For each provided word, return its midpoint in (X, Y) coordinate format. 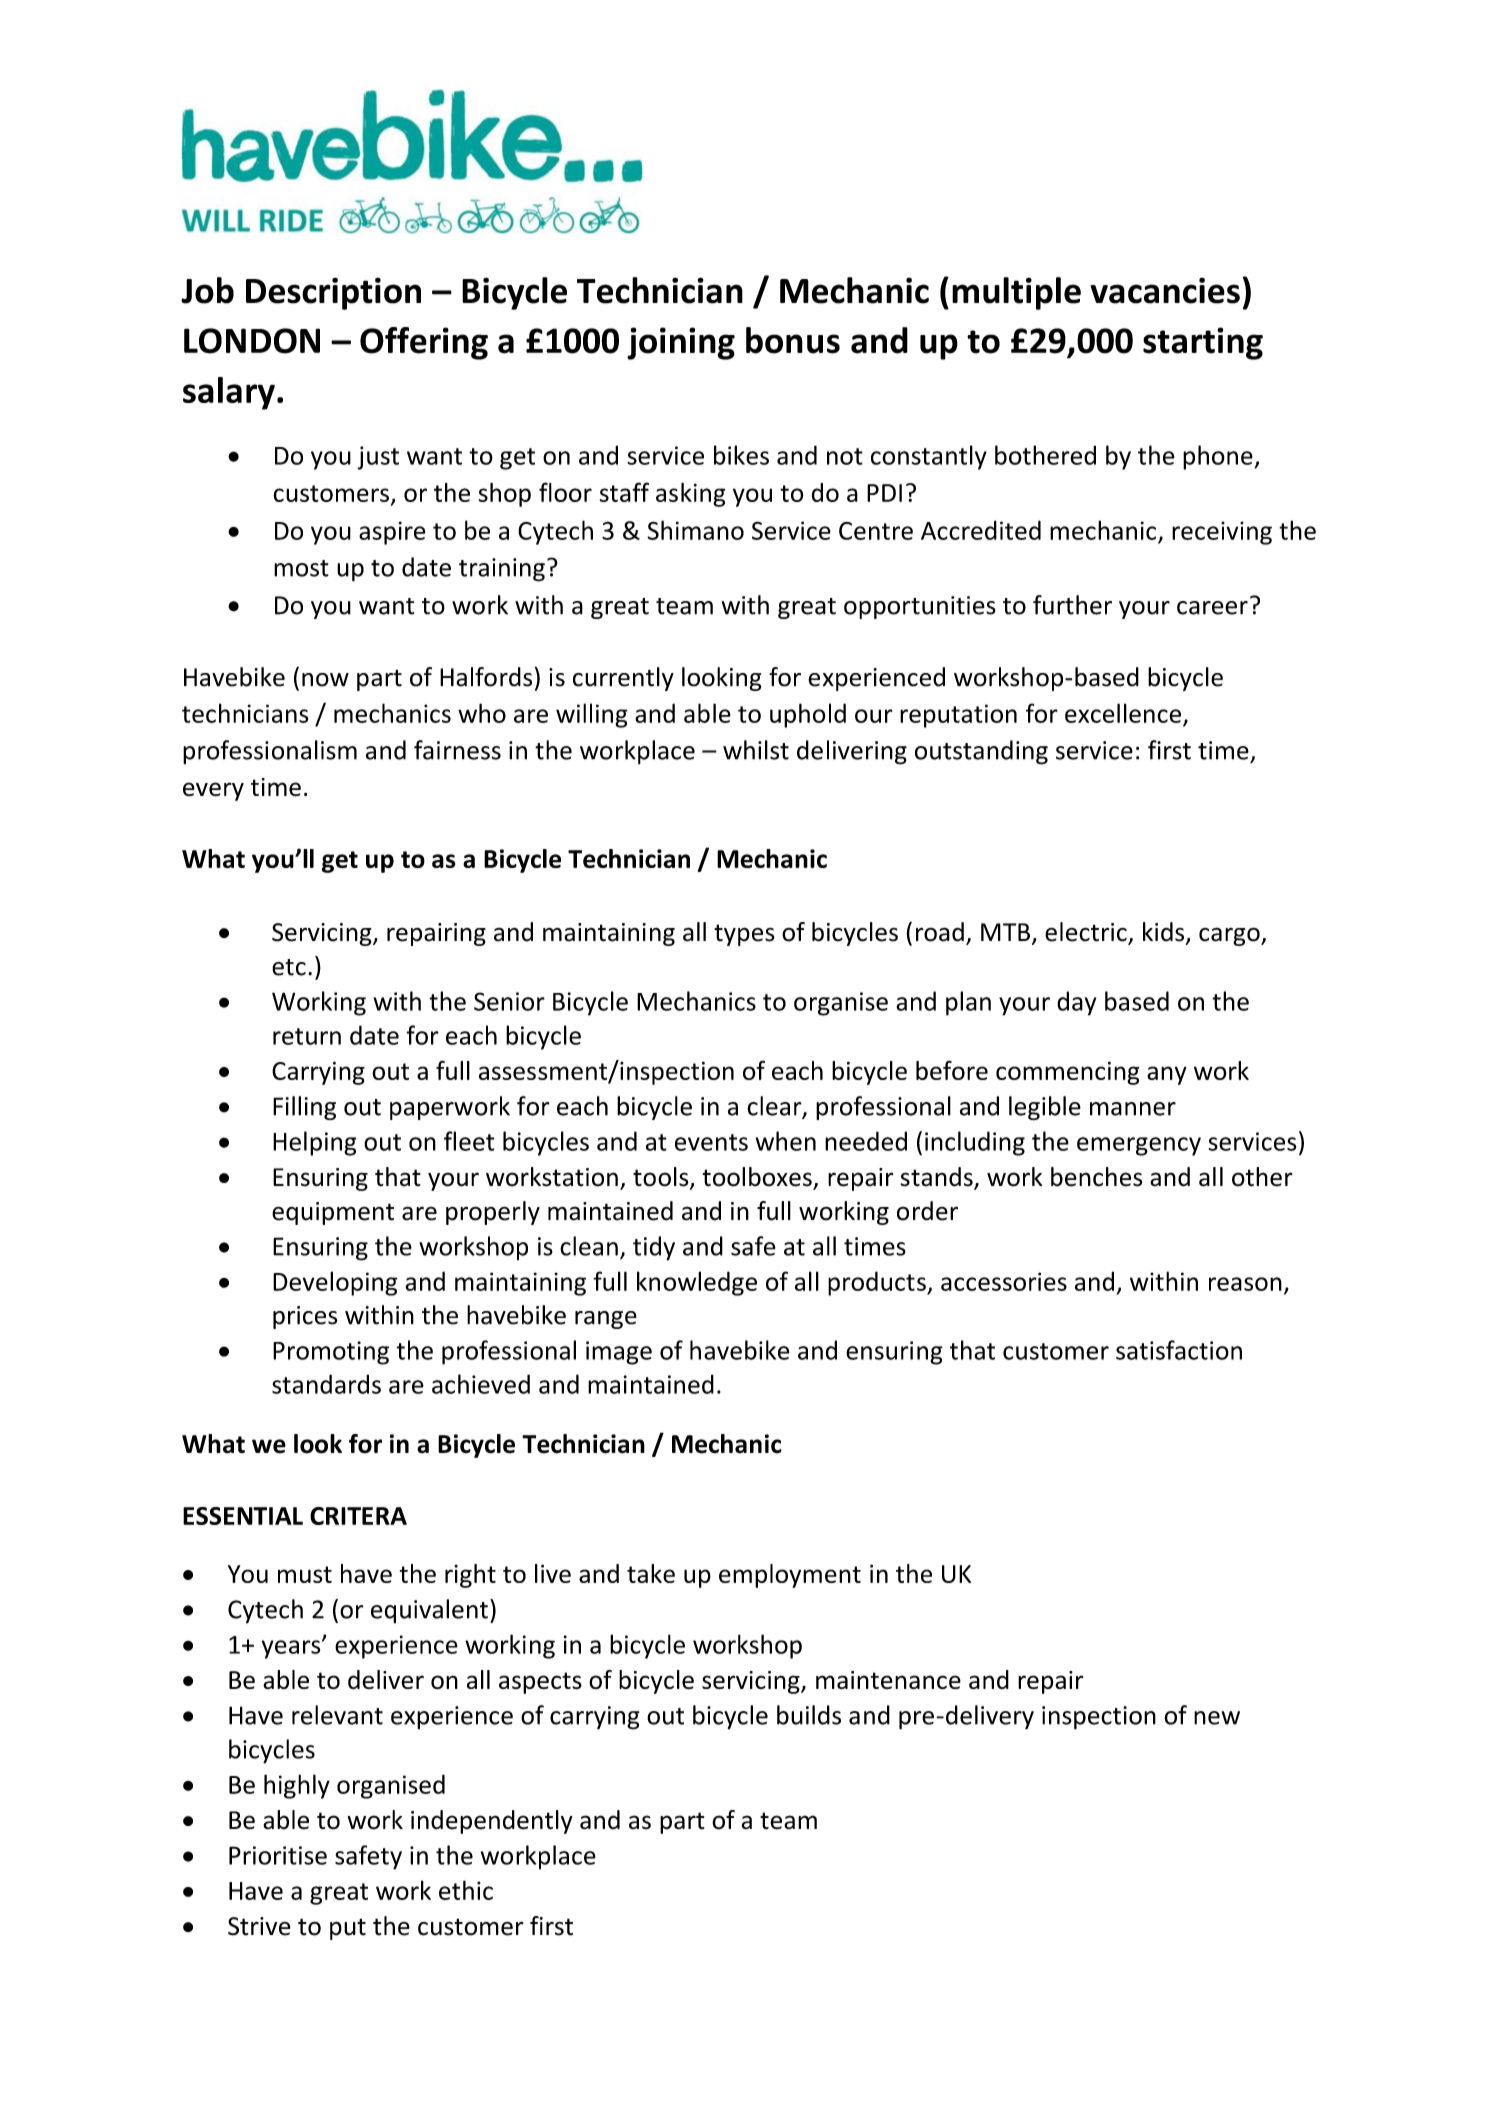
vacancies (1165, 290)
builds (809, 1715)
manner (1133, 1109)
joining (681, 343)
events (711, 1142)
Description (333, 293)
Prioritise (278, 1855)
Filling (304, 1108)
